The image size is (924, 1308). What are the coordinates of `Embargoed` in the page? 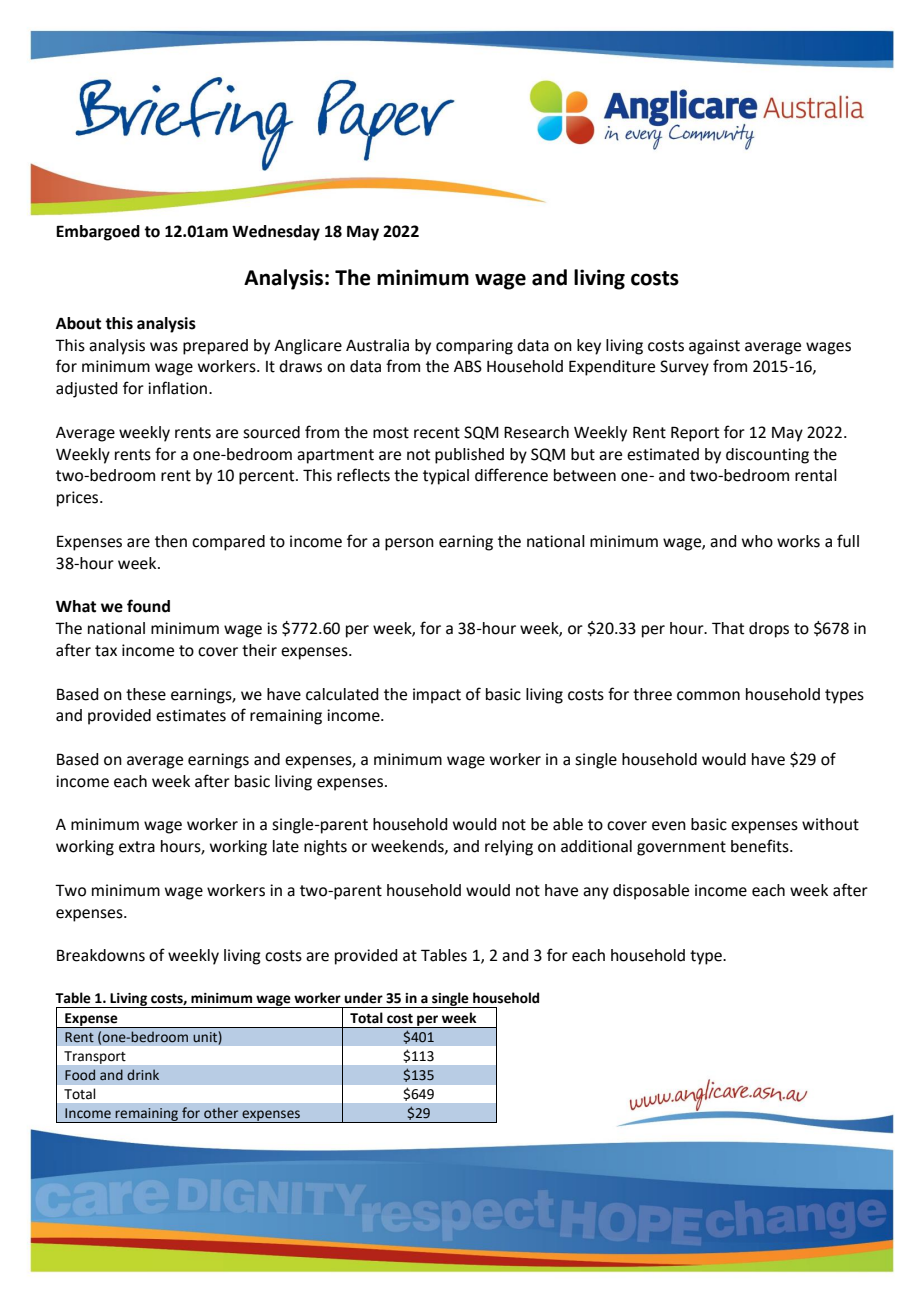 It's located at (98, 233).
